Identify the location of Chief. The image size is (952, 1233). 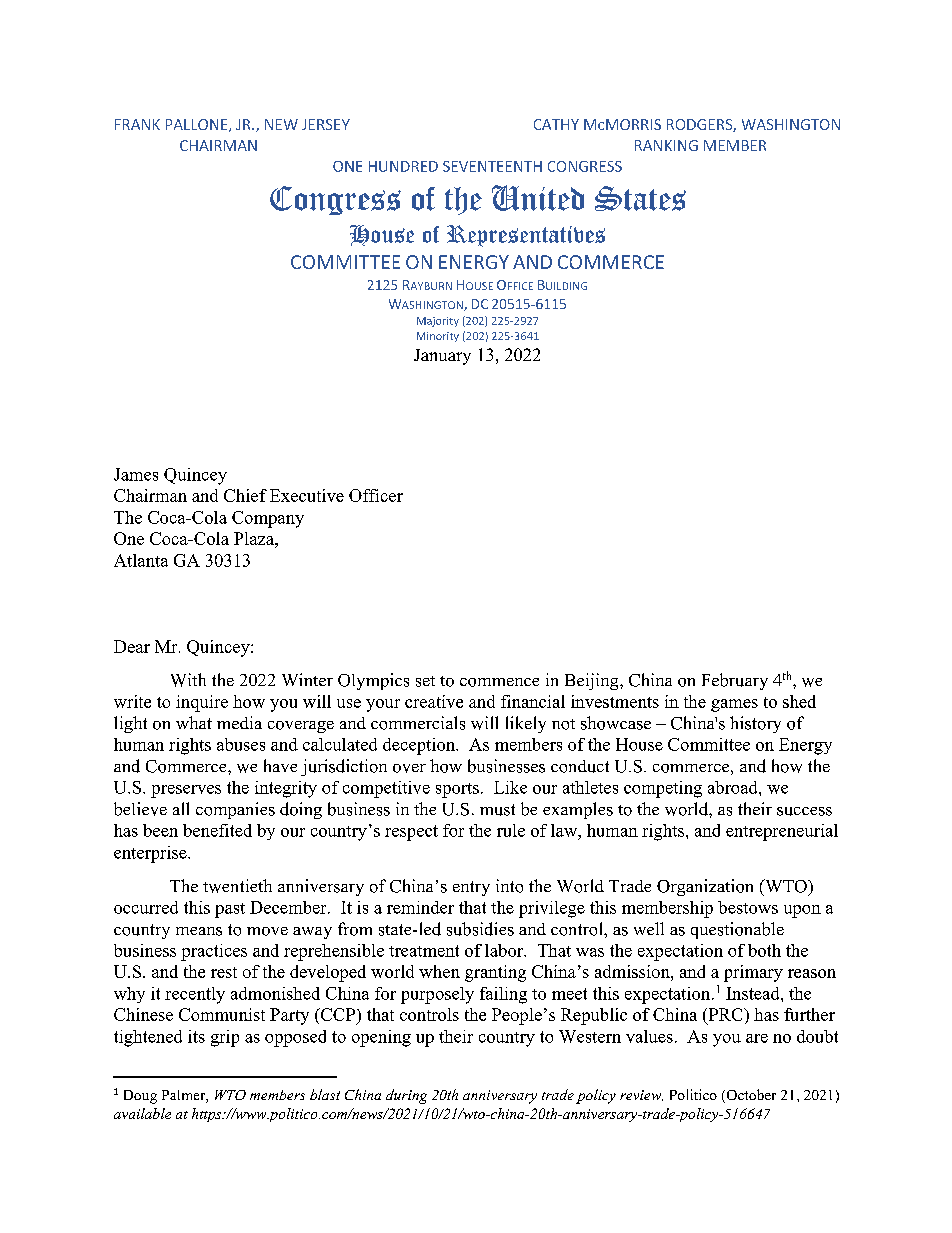
(245, 495).
